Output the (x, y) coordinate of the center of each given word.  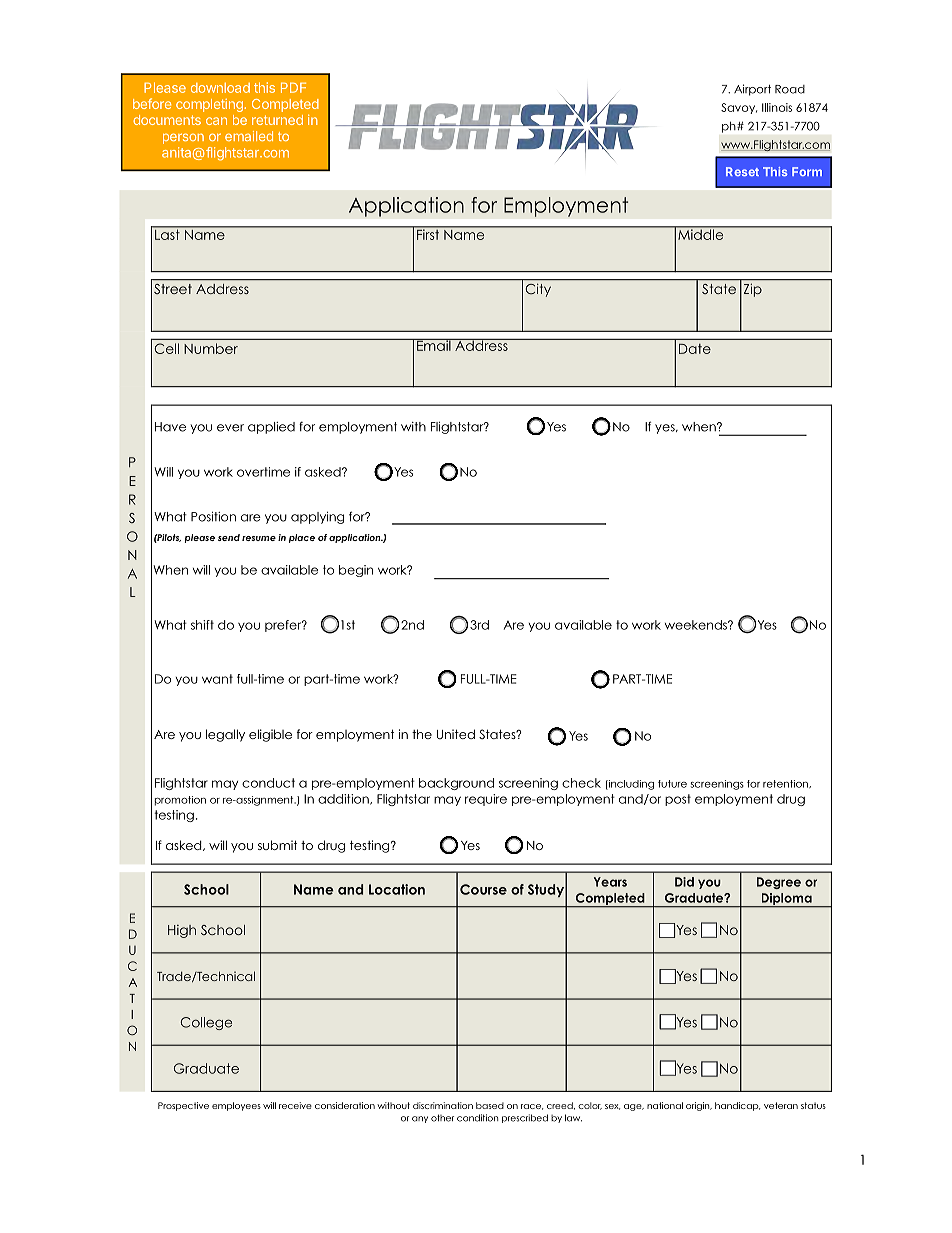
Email (434, 345)
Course (483, 889)
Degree (779, 883)
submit (277, 845)
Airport (752, 90)
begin (356, 571)
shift (202, 625)
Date (695, 349)
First (428, 233)
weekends (697, 625)
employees (236, 1106)
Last (167, 233)
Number (211, 348)
